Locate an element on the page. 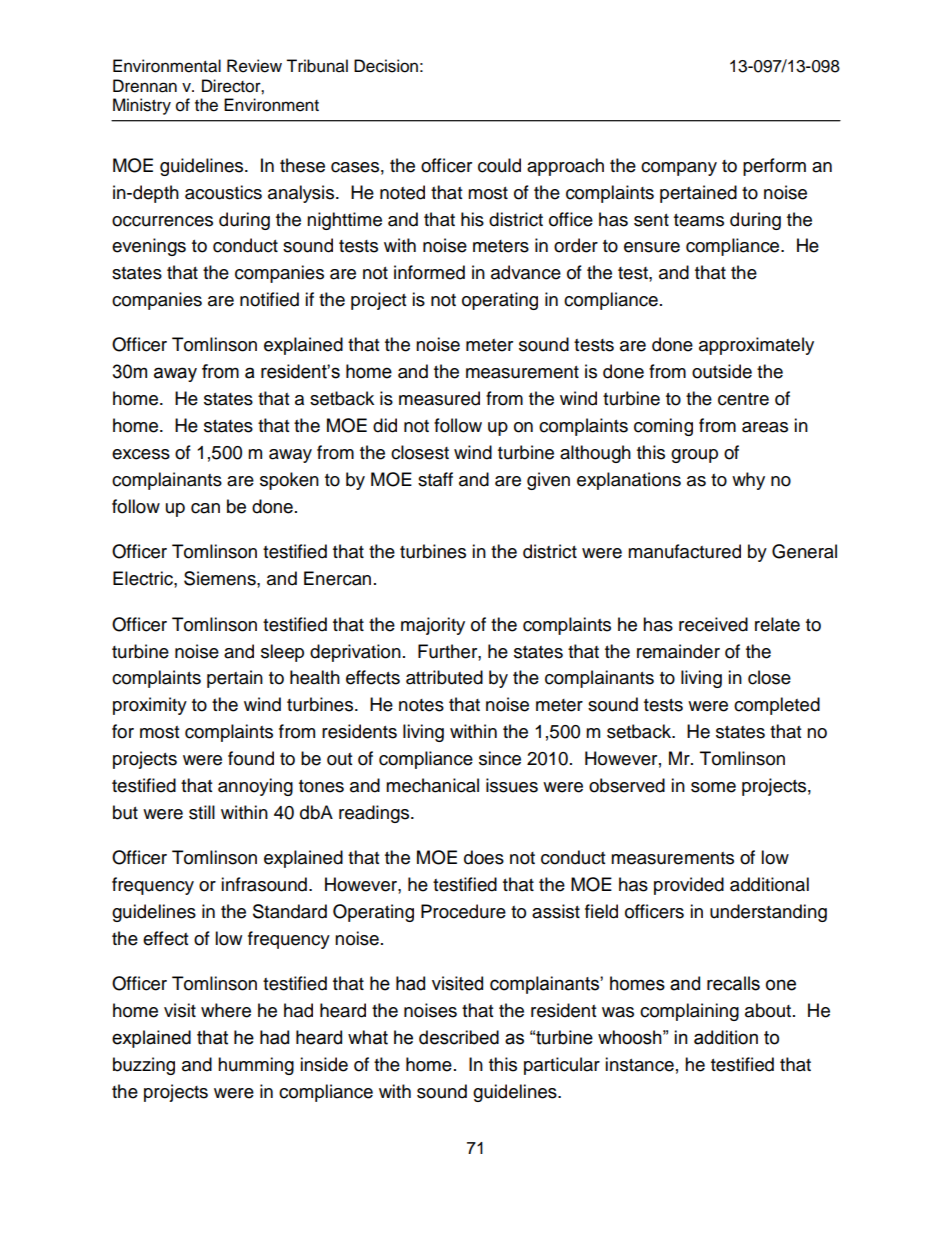 The image size is (952, 1233). manufactured is located at coordinates (684, 551).
